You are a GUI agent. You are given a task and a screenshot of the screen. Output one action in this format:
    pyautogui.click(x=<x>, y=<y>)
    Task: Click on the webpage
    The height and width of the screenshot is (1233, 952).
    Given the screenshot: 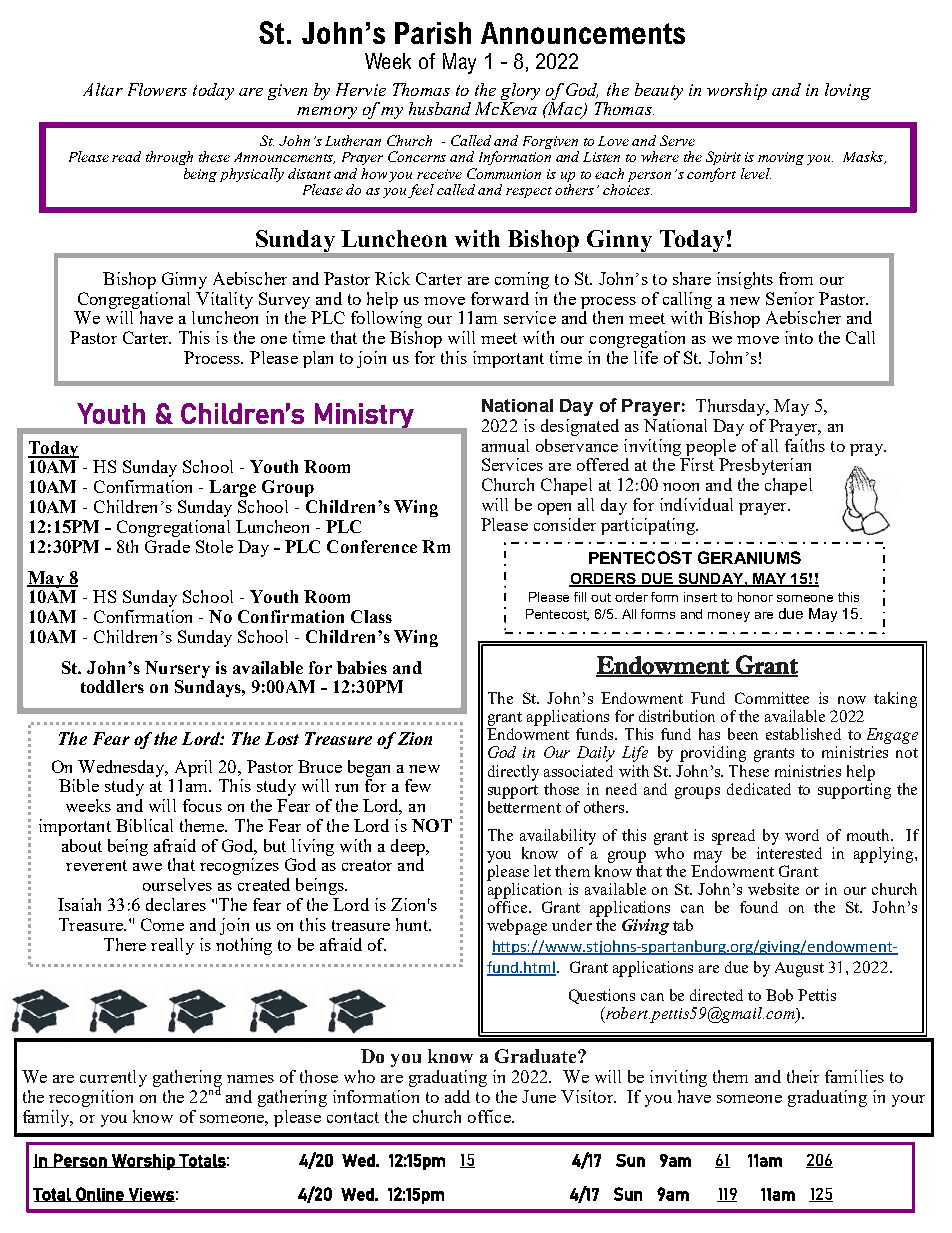 What is the action you would take?
    pyautogui.click(x=517, y=927)
